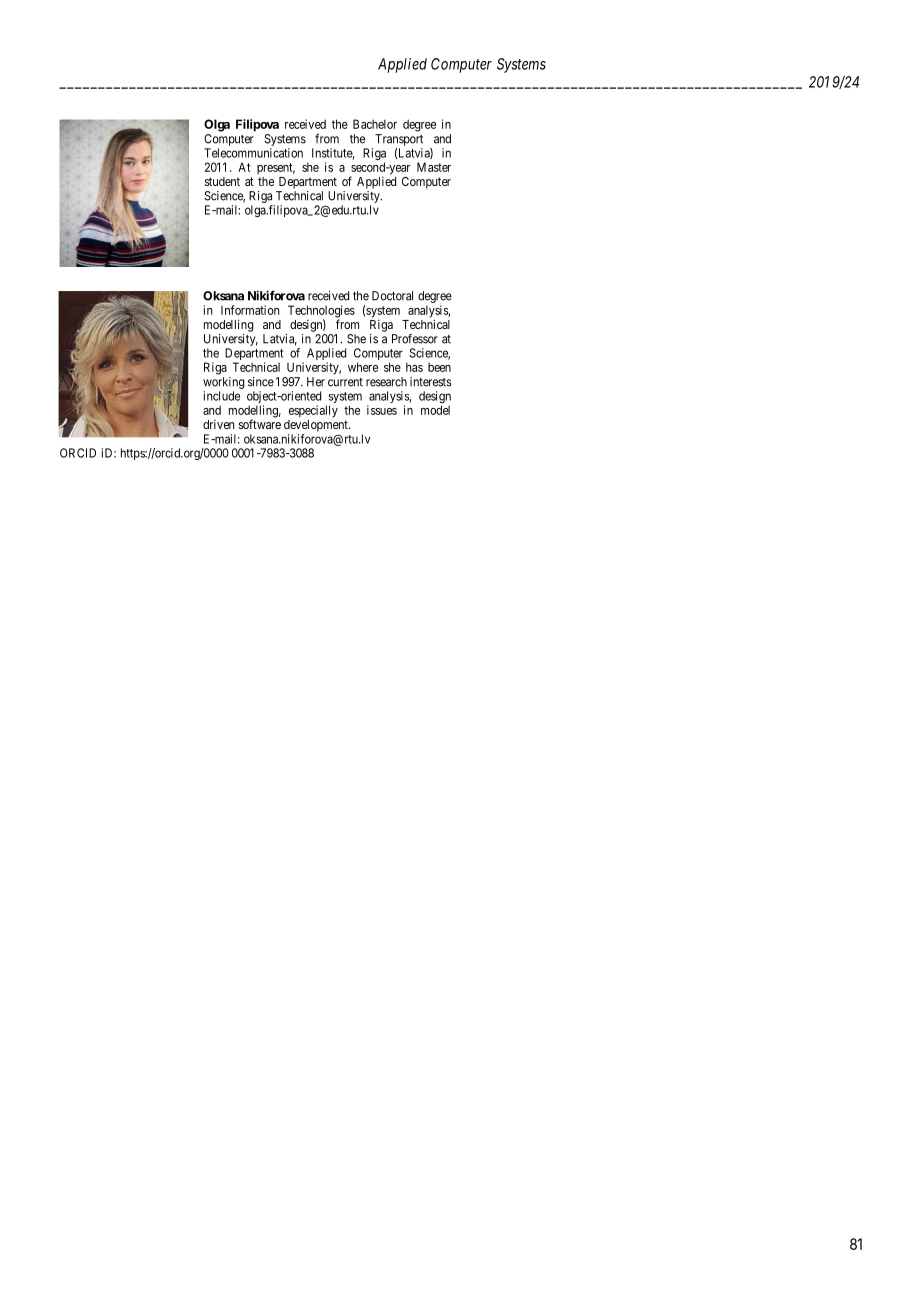 Image resolution: width=924 pixels, height=1308 pixels. I want to click on Information, so click(250, 310).
